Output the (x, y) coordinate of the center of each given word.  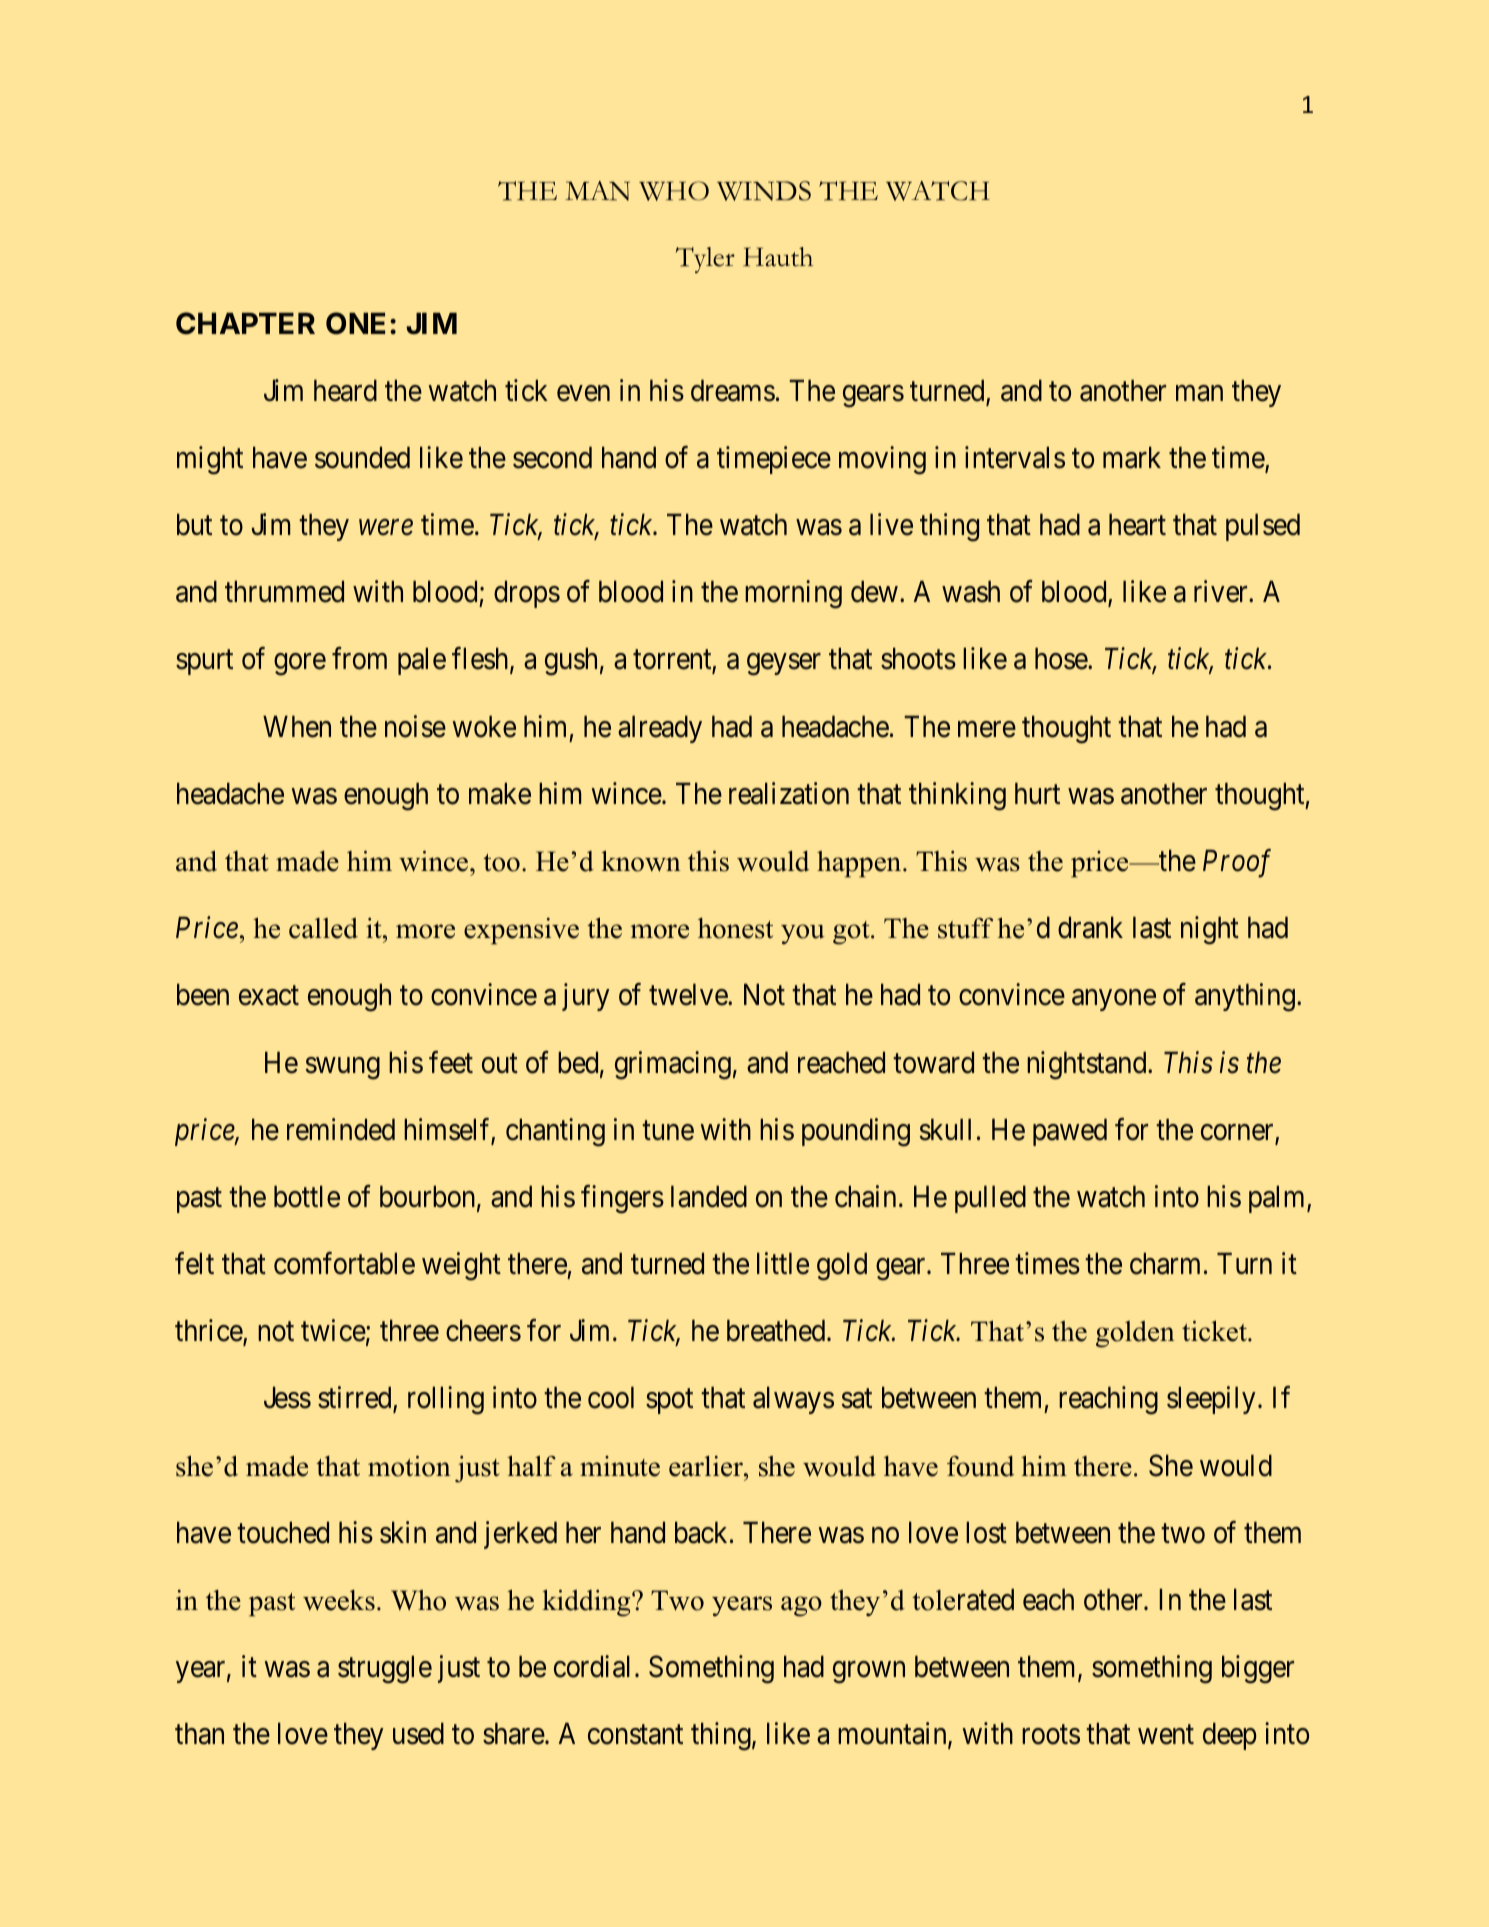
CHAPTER (245, 323)
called (323, 928)
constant (635, 1735)
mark (1132, 457)
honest (735, 928)
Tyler (705, 260)
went (1166, 1735)
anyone (1114, 1000)
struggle (385, 1669)
